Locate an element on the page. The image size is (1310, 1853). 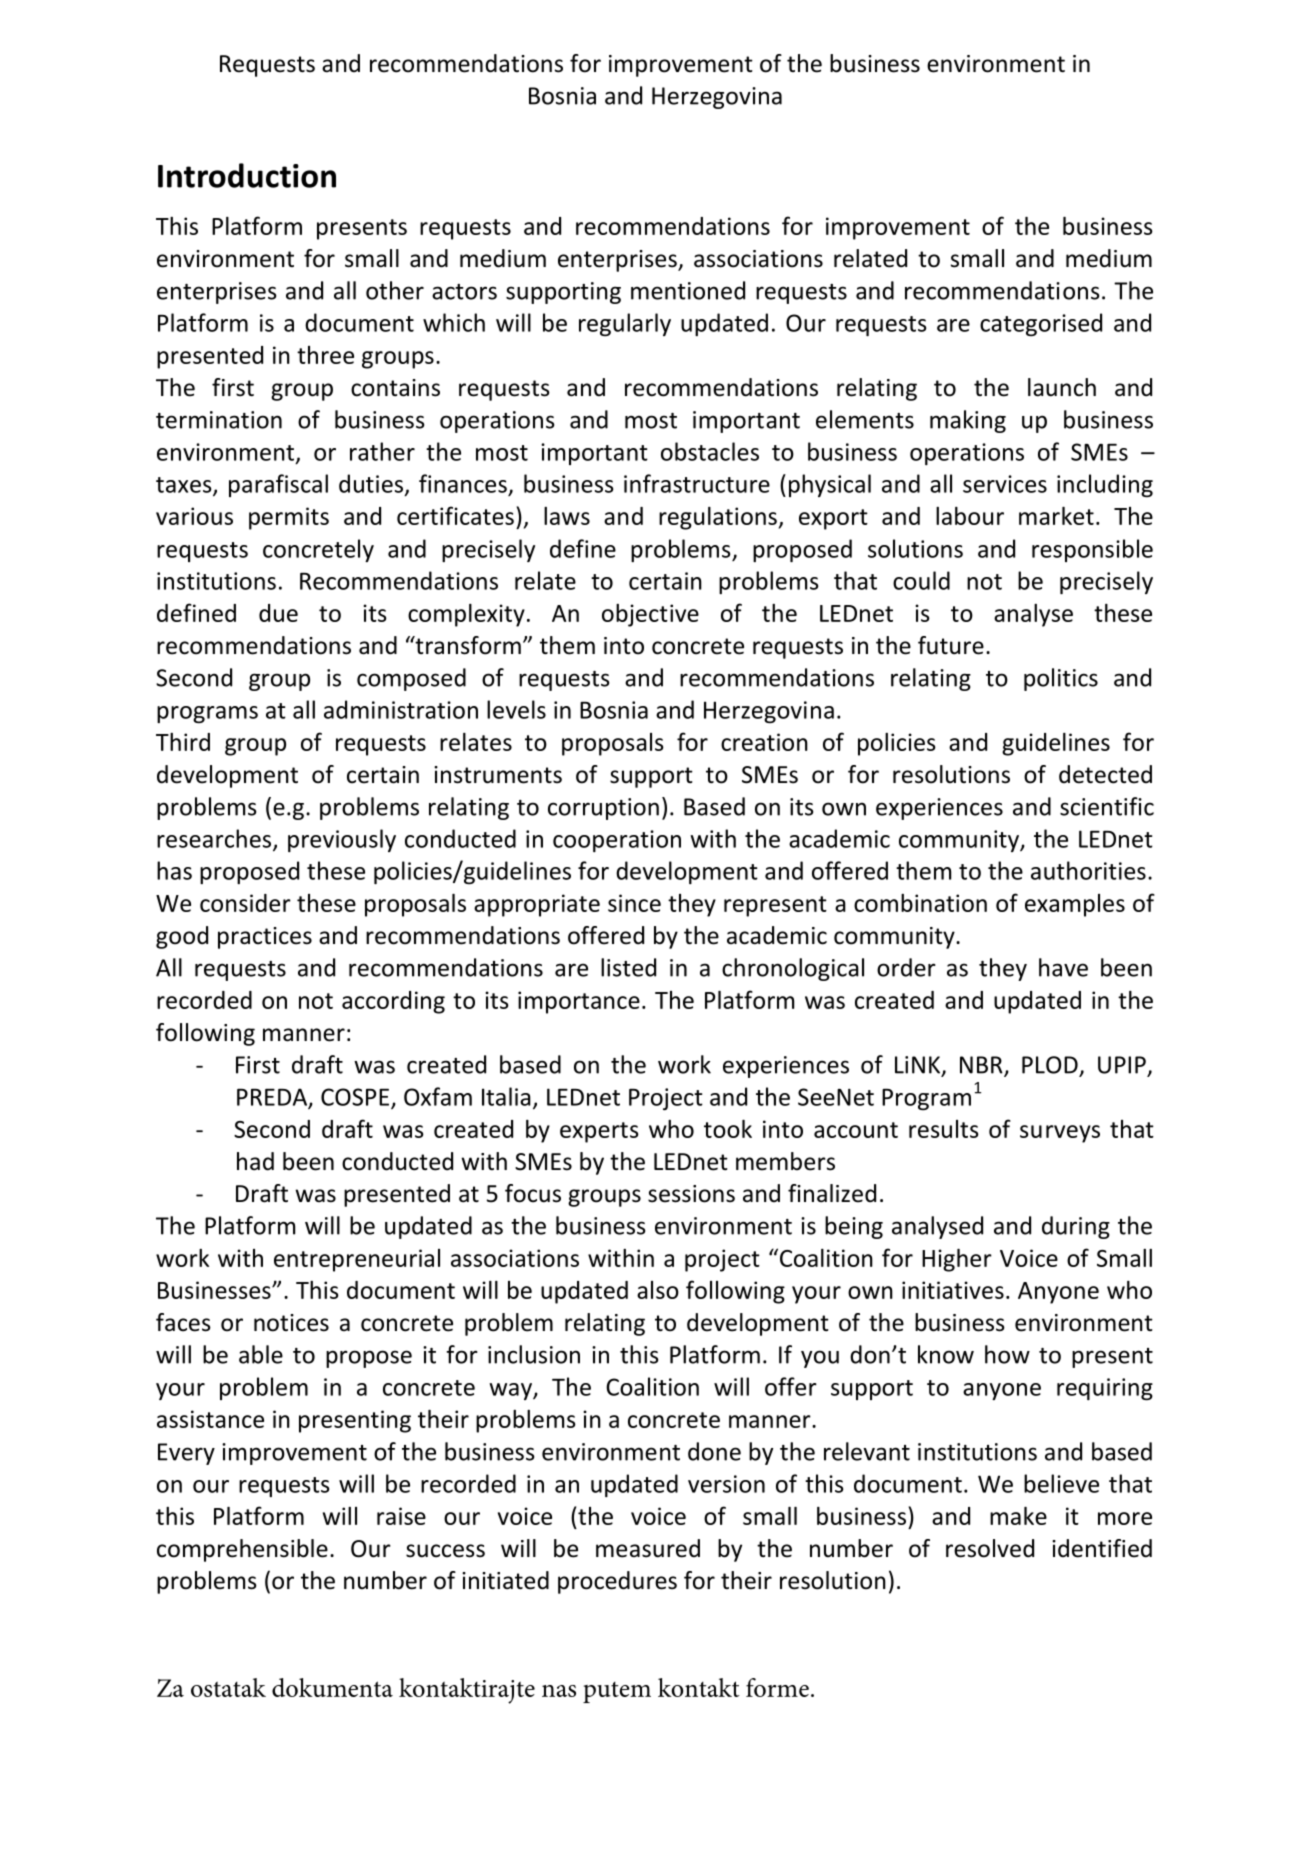
previously is located at coordinates (342, 840).
